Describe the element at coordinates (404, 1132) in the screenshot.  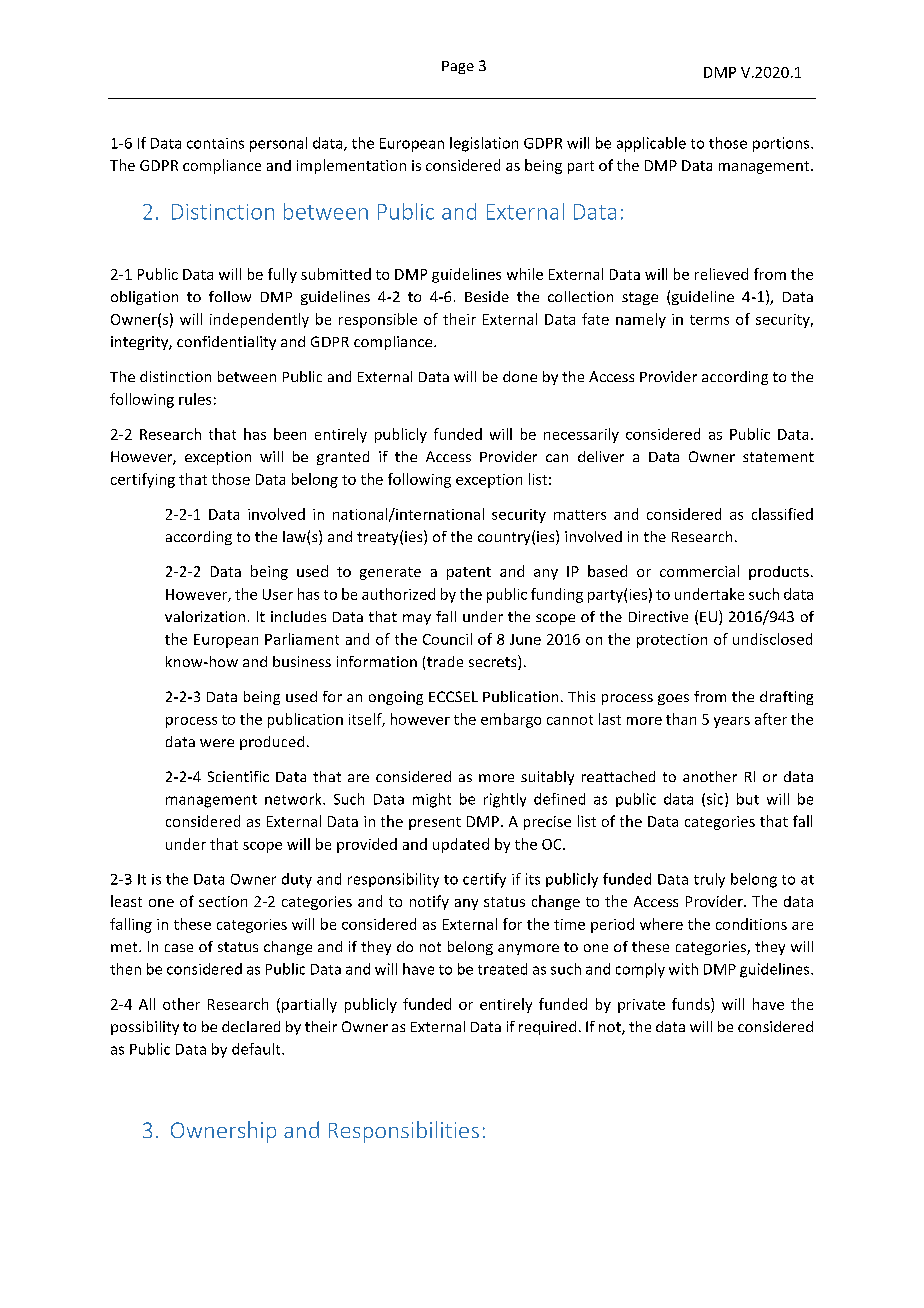
I see `Responsibilities` at that location.
